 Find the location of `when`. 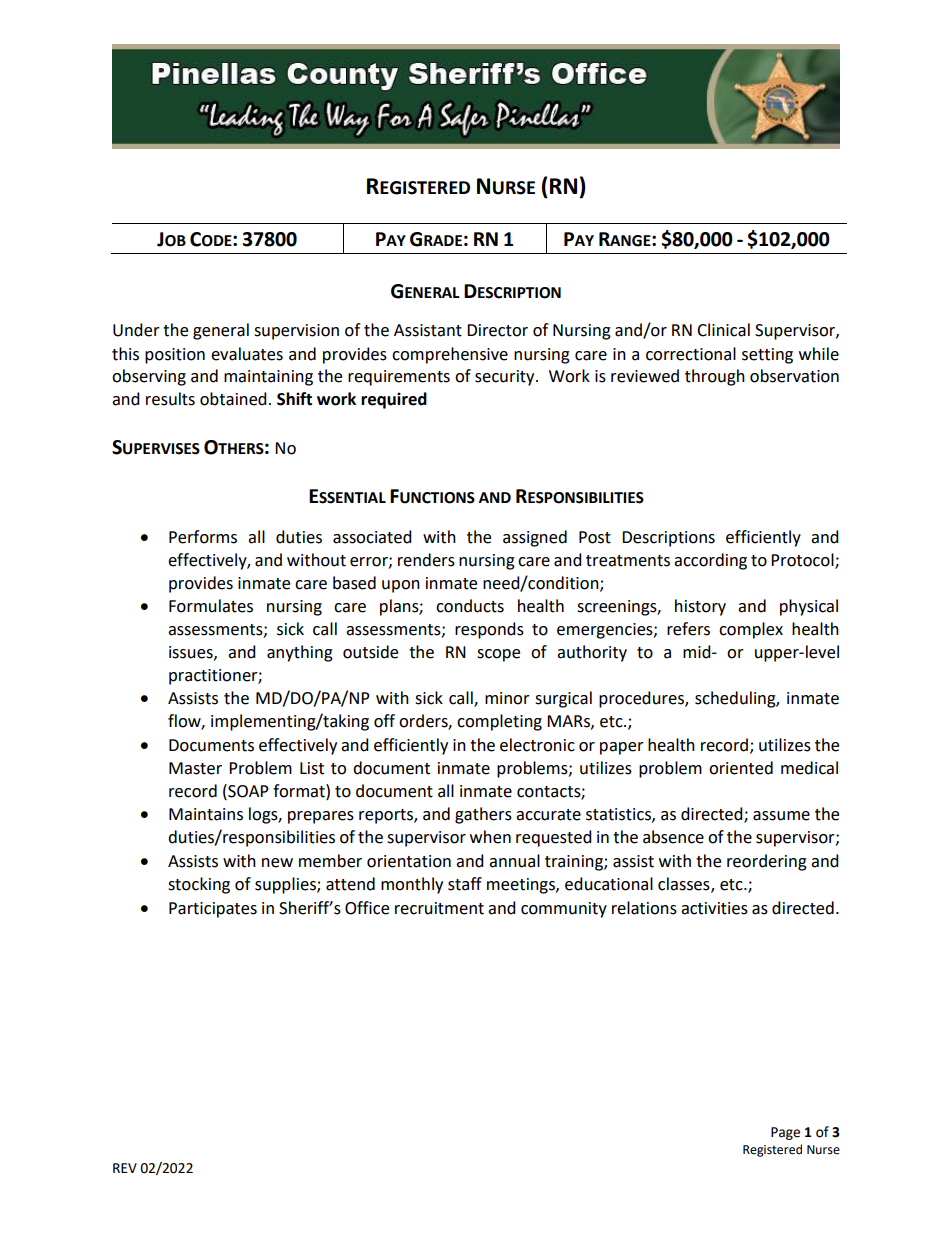

when is located at coordinates (490, 837).
